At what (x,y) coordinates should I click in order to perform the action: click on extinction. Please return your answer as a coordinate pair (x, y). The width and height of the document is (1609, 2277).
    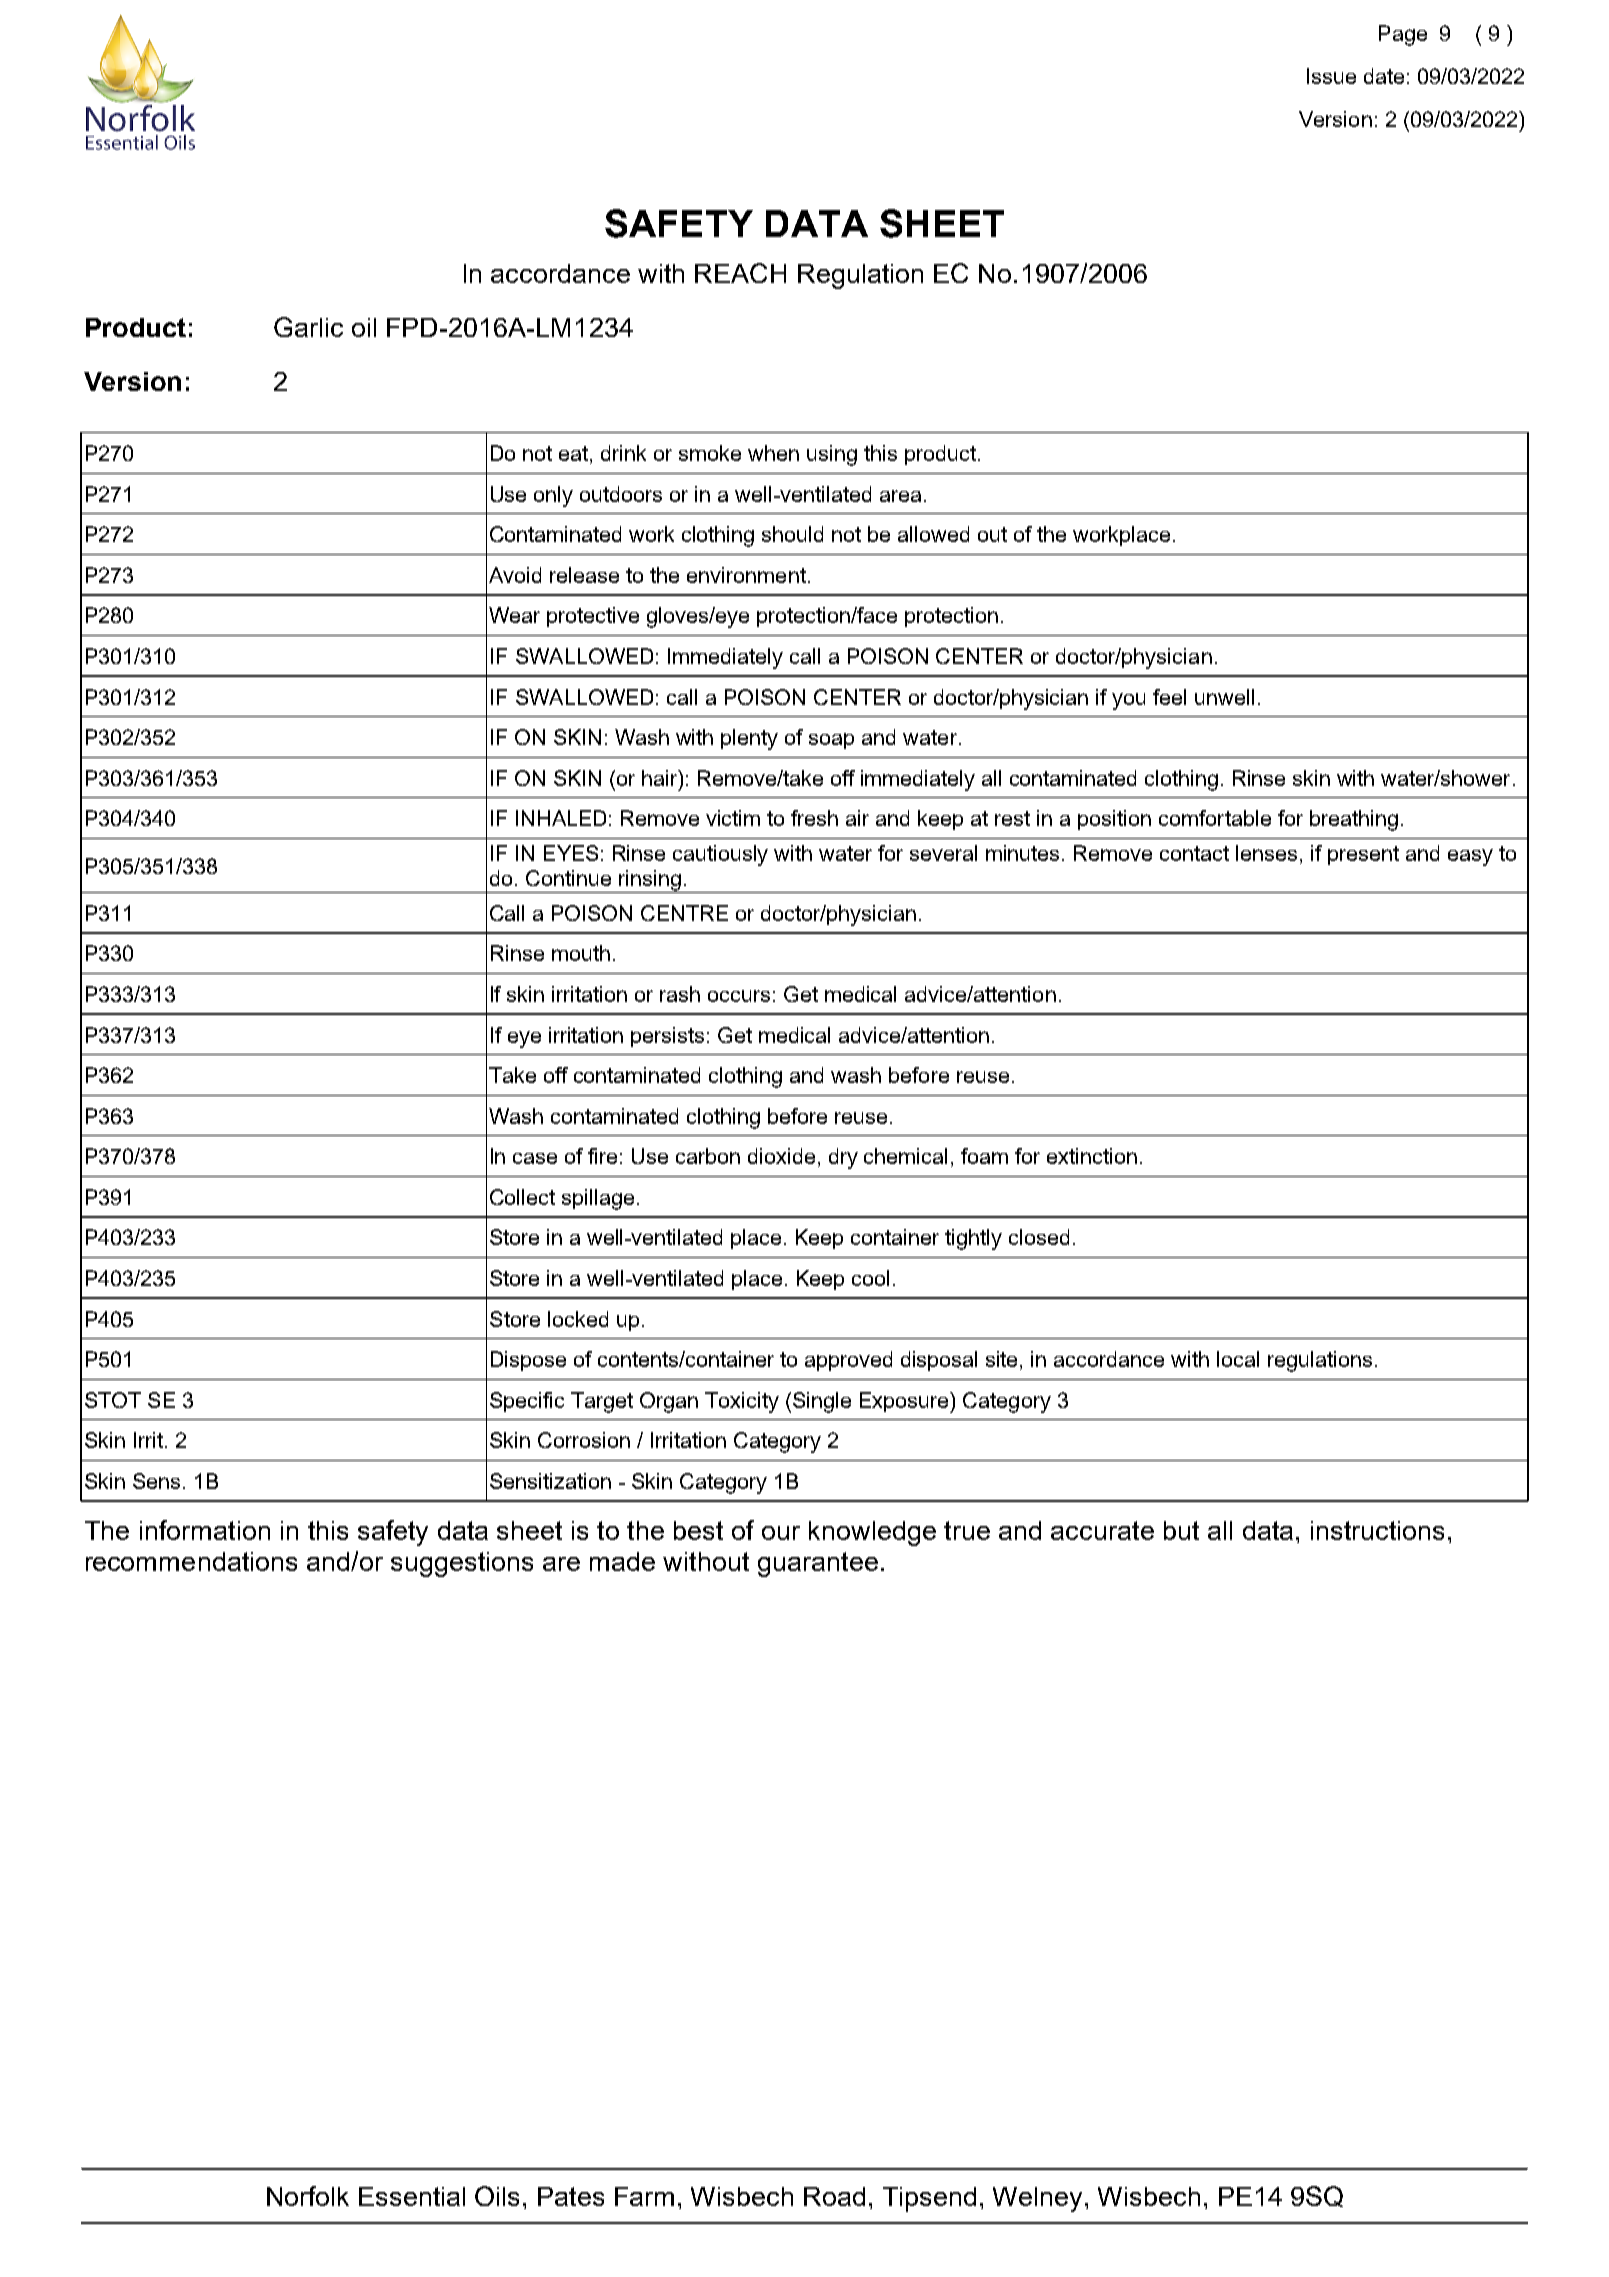
    Looking at the image, I should click on (1092, 1156).
